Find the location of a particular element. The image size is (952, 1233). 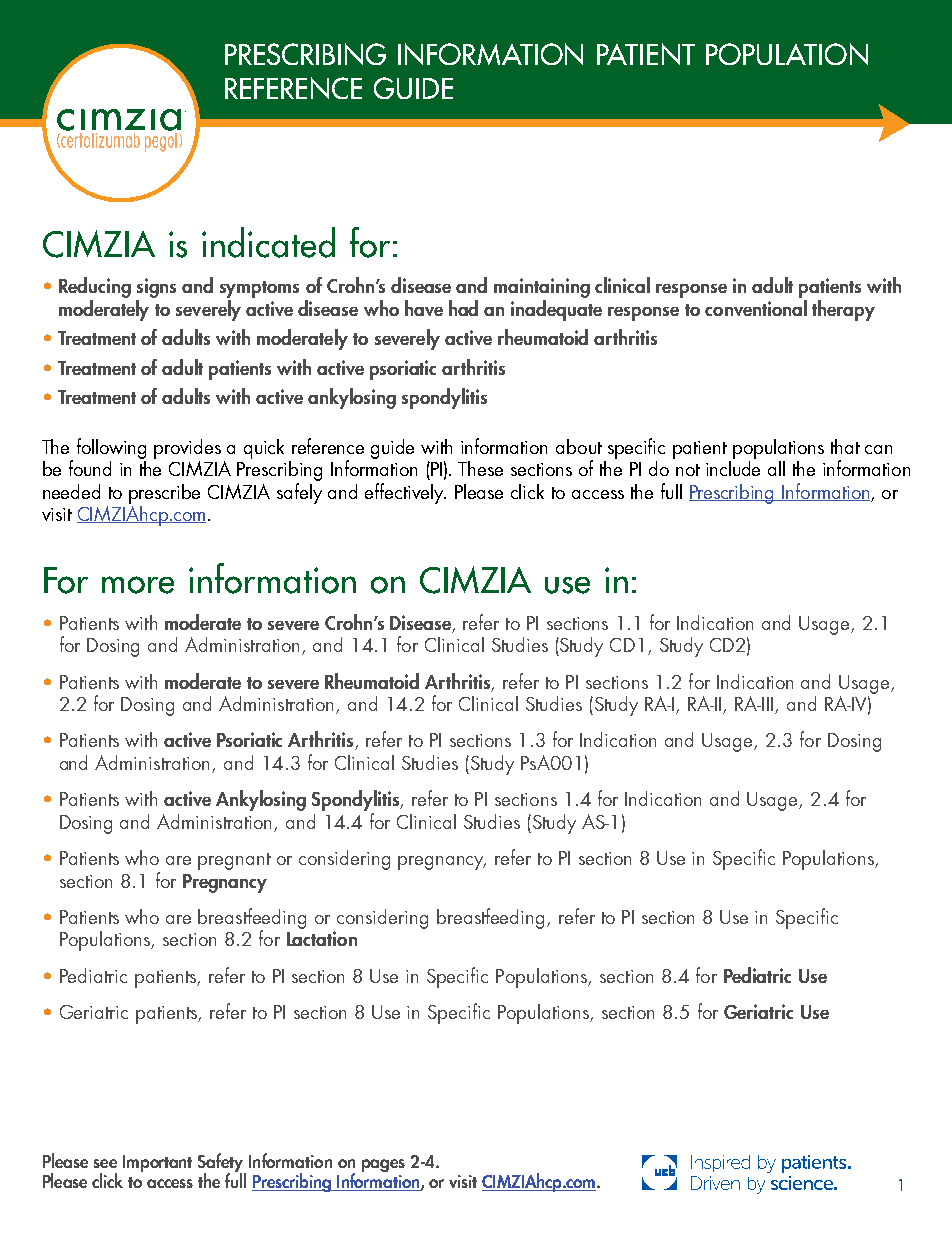

Safety is located at coordinates (222, 1164).
